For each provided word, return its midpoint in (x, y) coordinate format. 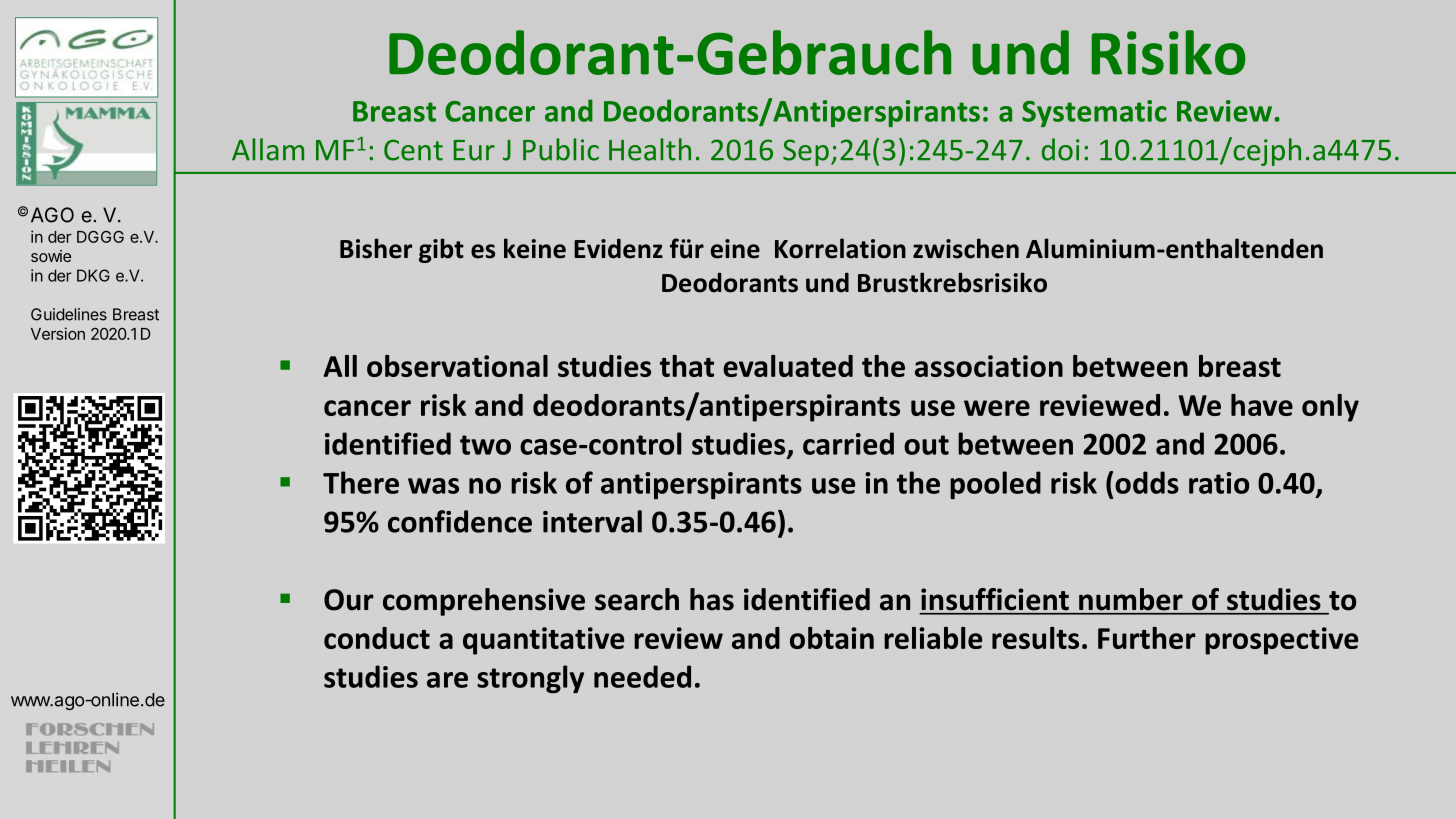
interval (592, 521)
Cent (413, 150)
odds (1147, 482)
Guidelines (69, 314)
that (687, 366)
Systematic (1094, 113)
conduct (377, 638)
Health (650, 149)
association (989, 366)
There (361, 482)
